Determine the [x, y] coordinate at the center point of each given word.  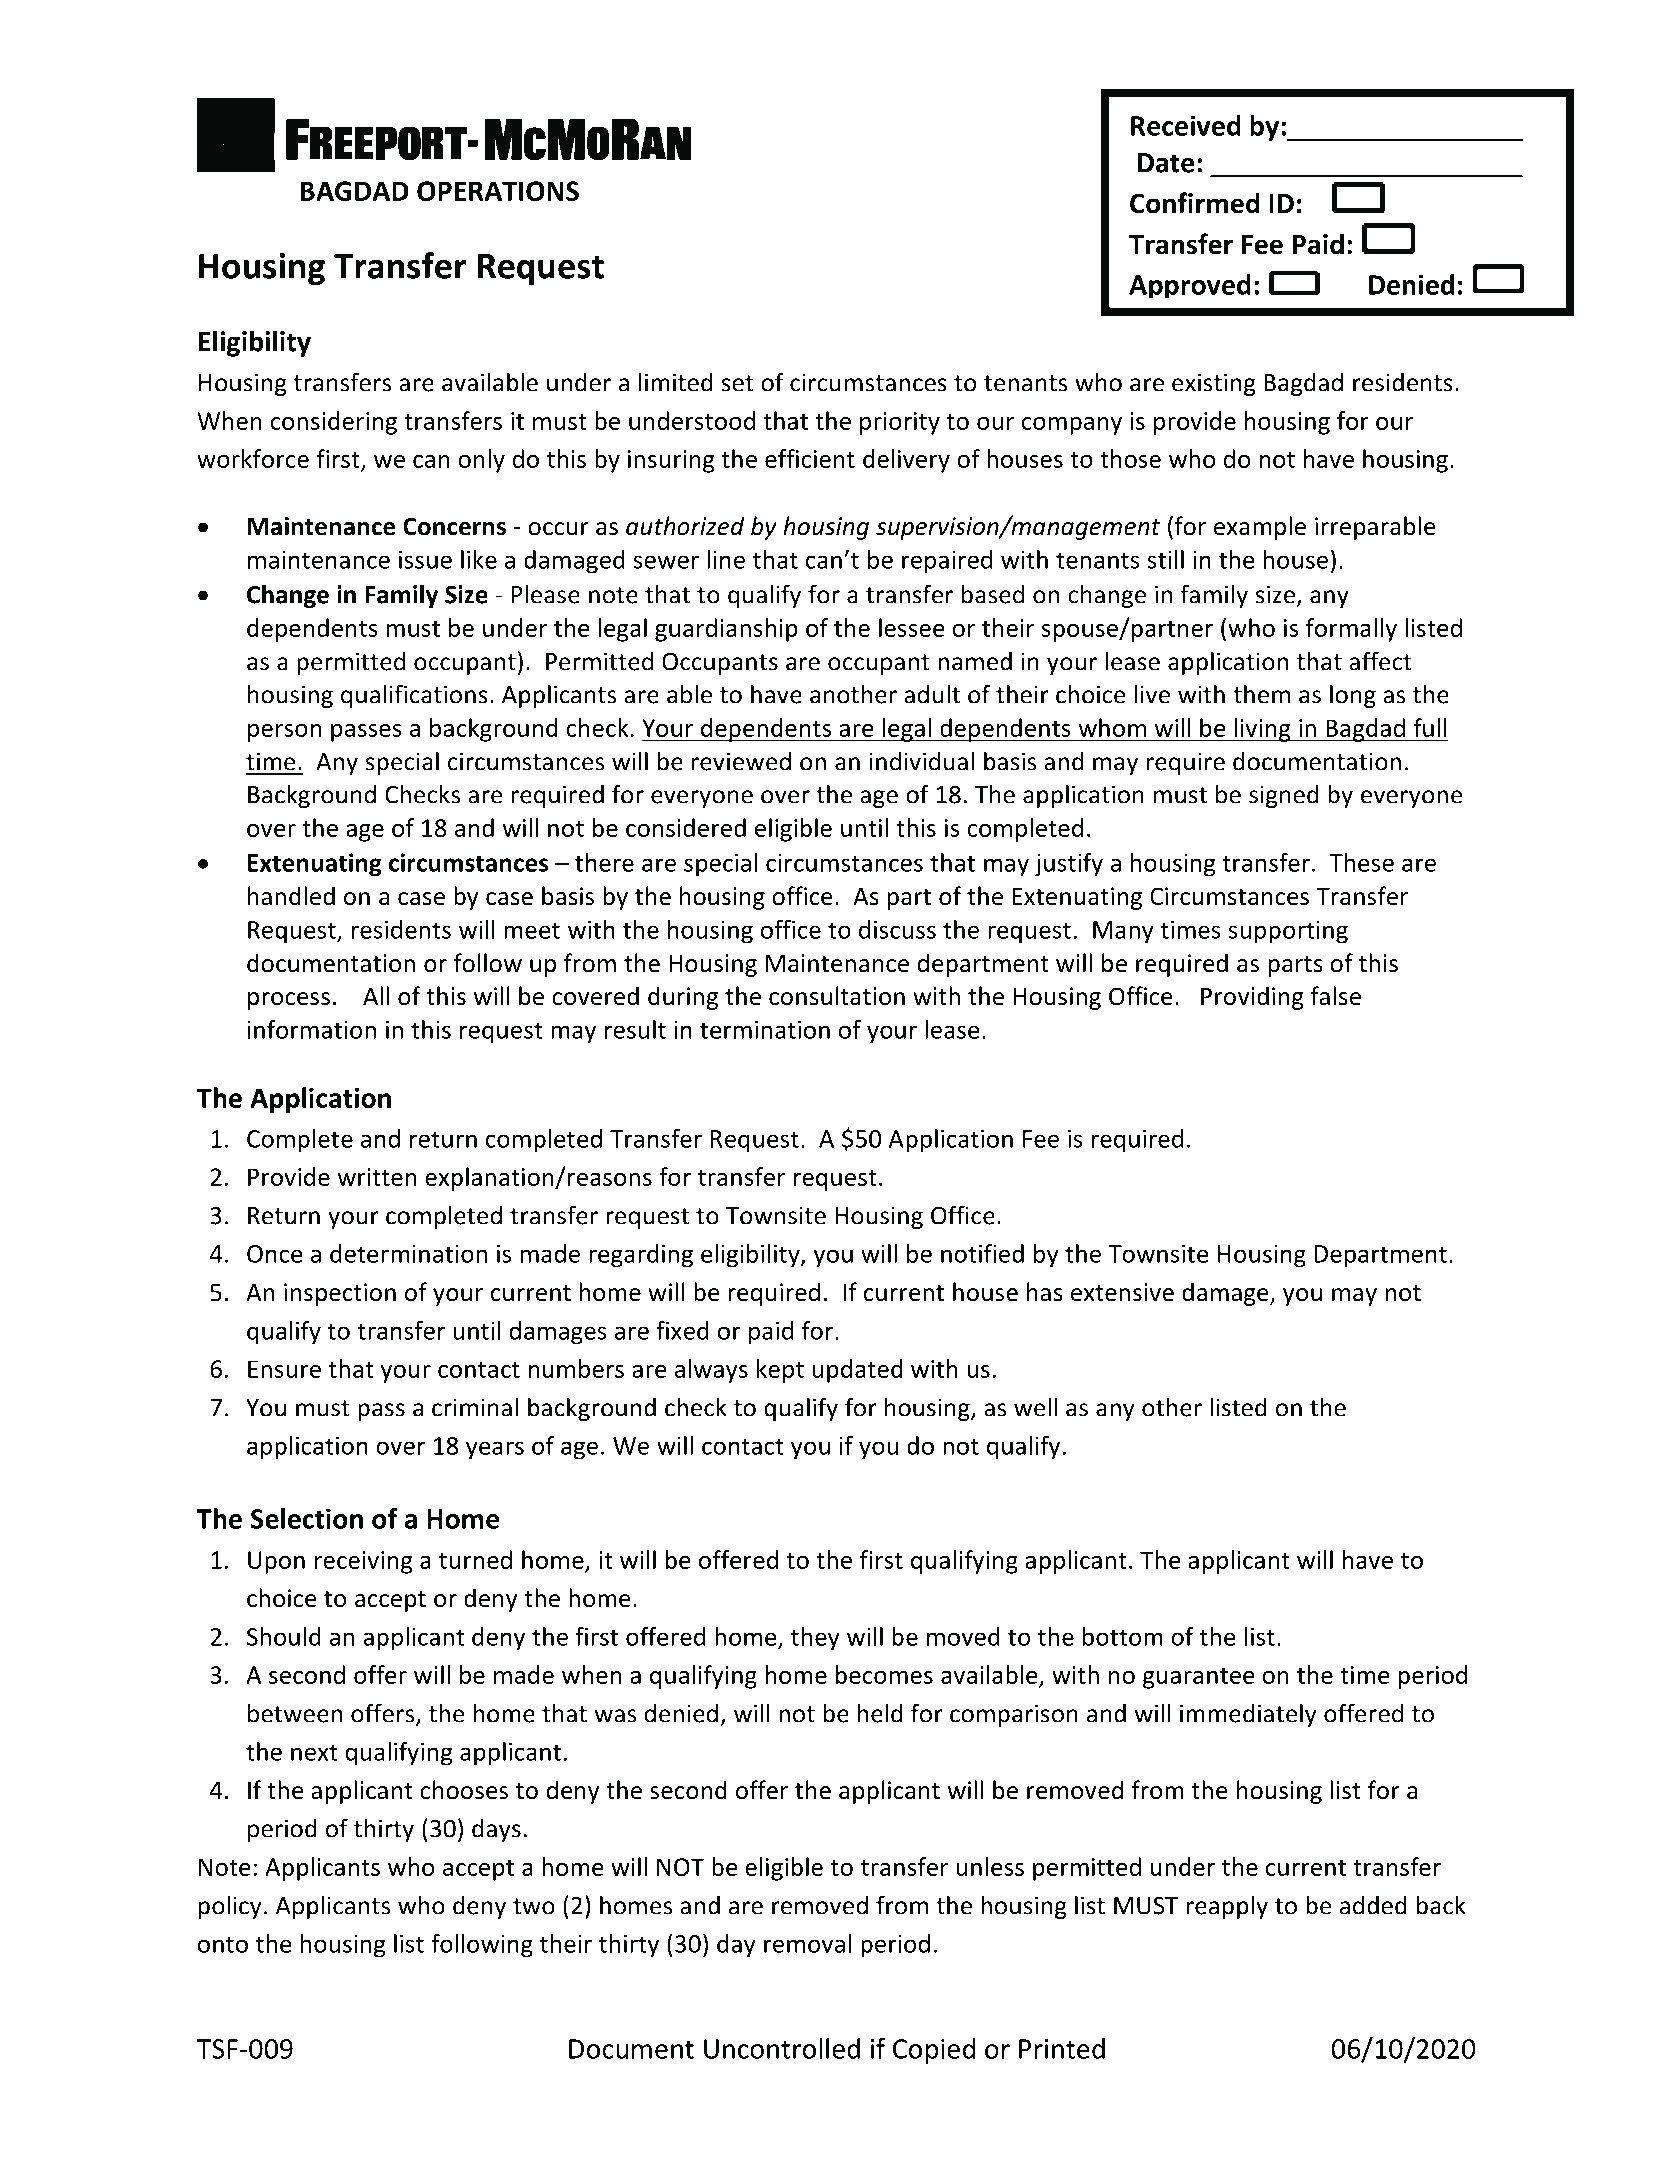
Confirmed [1195, 203]
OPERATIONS [498, 191]
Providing [1252, 998]
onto [223, 1944]
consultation [837, 996]
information [312, 1029]
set [738, 383]
